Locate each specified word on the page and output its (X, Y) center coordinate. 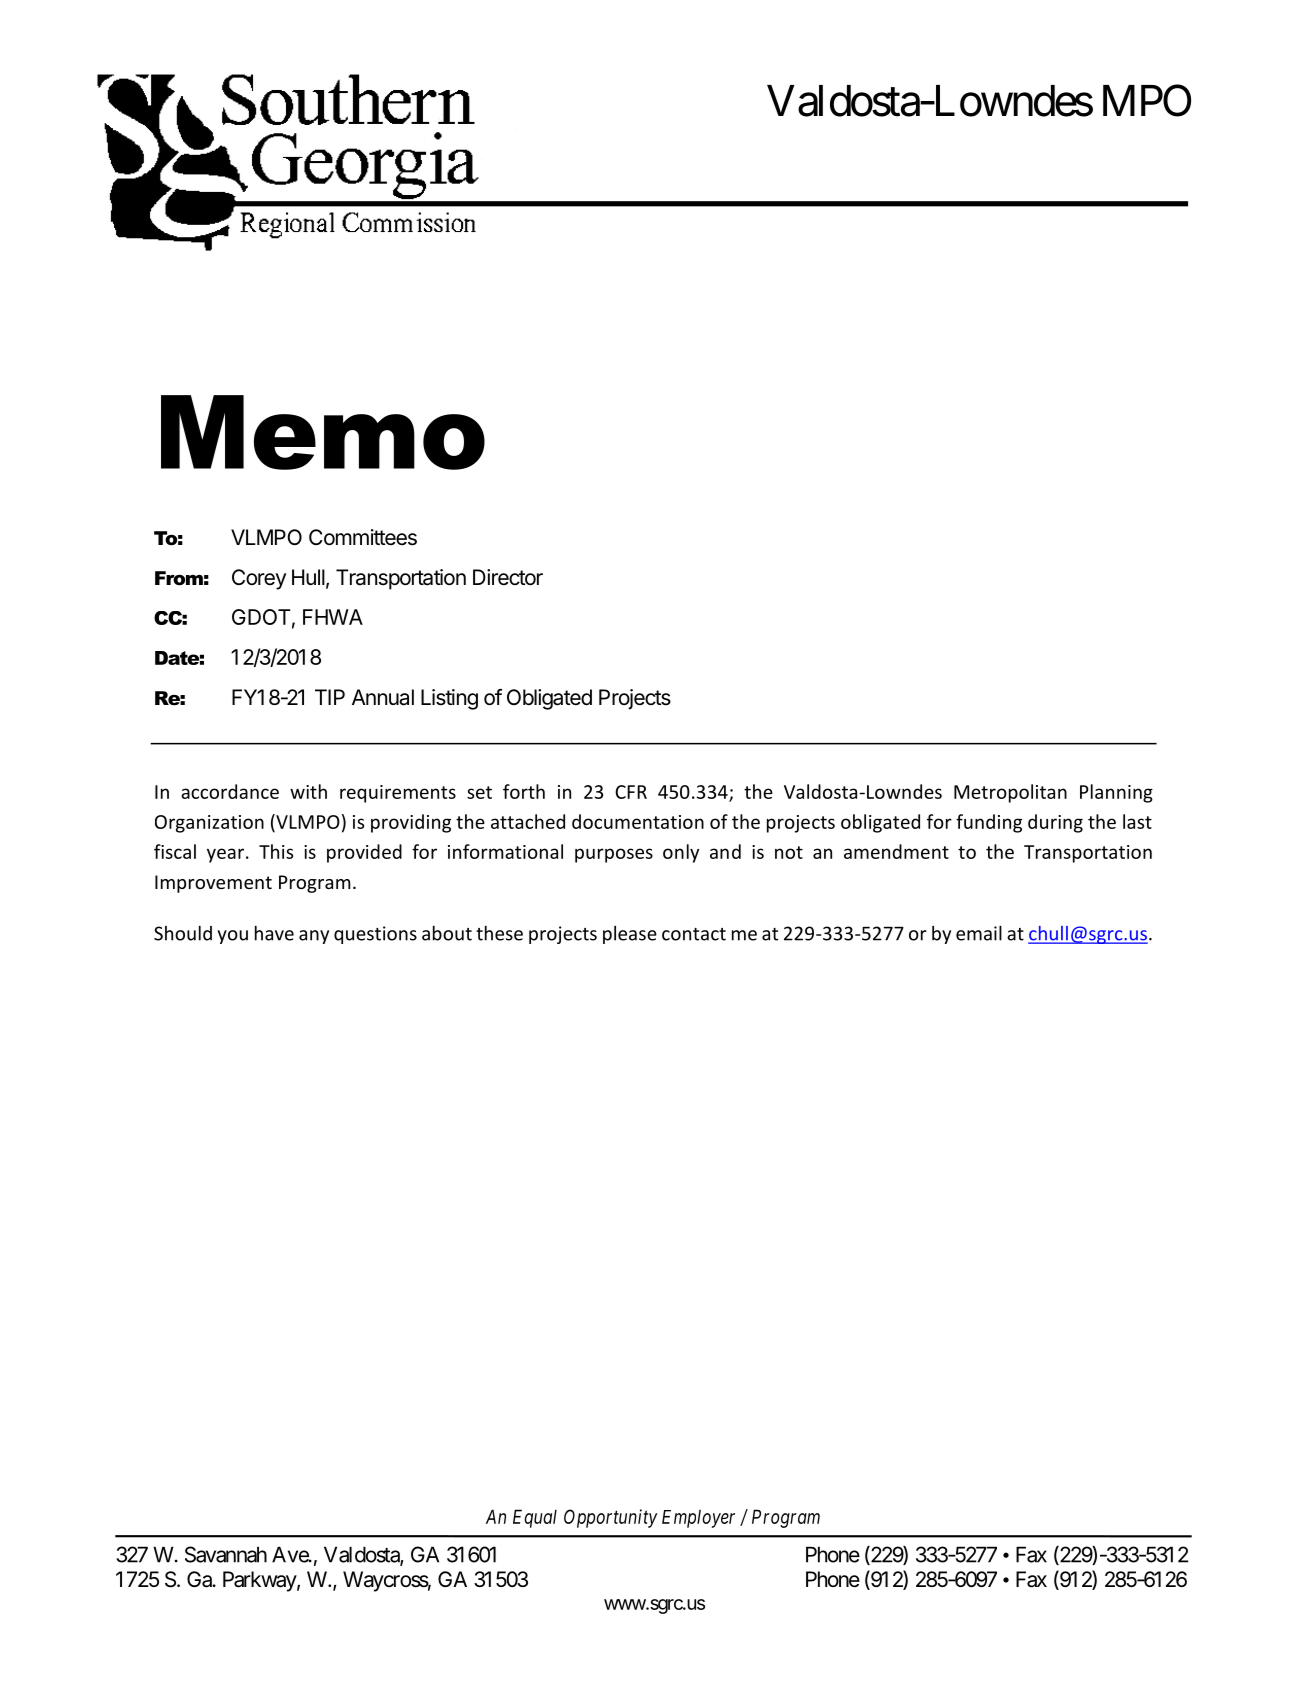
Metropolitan (1010, 793)
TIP (330, 697)
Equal (535, 1518)
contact (694, 934)
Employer (698, 1519)
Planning (1116, 793)
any (314, 937)
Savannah (226, 1554)
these (499, 933)
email (979, 933)
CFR (631, 792)
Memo (323, 432)
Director (508, 577)
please (630, 935)
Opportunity (611, 1518)
